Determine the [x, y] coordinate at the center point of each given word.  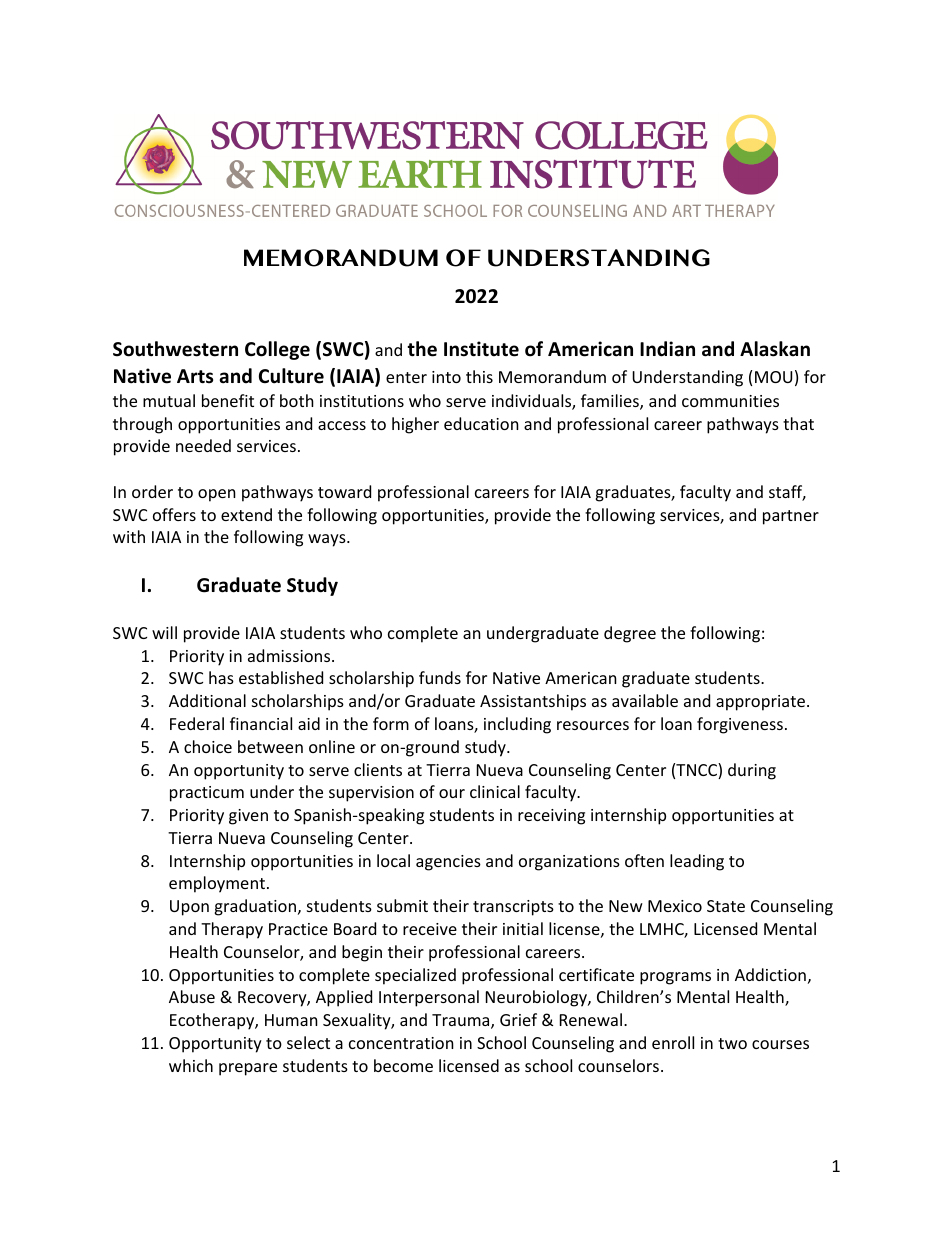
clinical [495, 791]
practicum [207, 794]
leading [697, 862]
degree [630, 634]
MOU [773, 377]
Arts [195, 376]
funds [440, 677]
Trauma [462, 1021]
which [191, 1065]
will [164, 632]
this [479, 376]
